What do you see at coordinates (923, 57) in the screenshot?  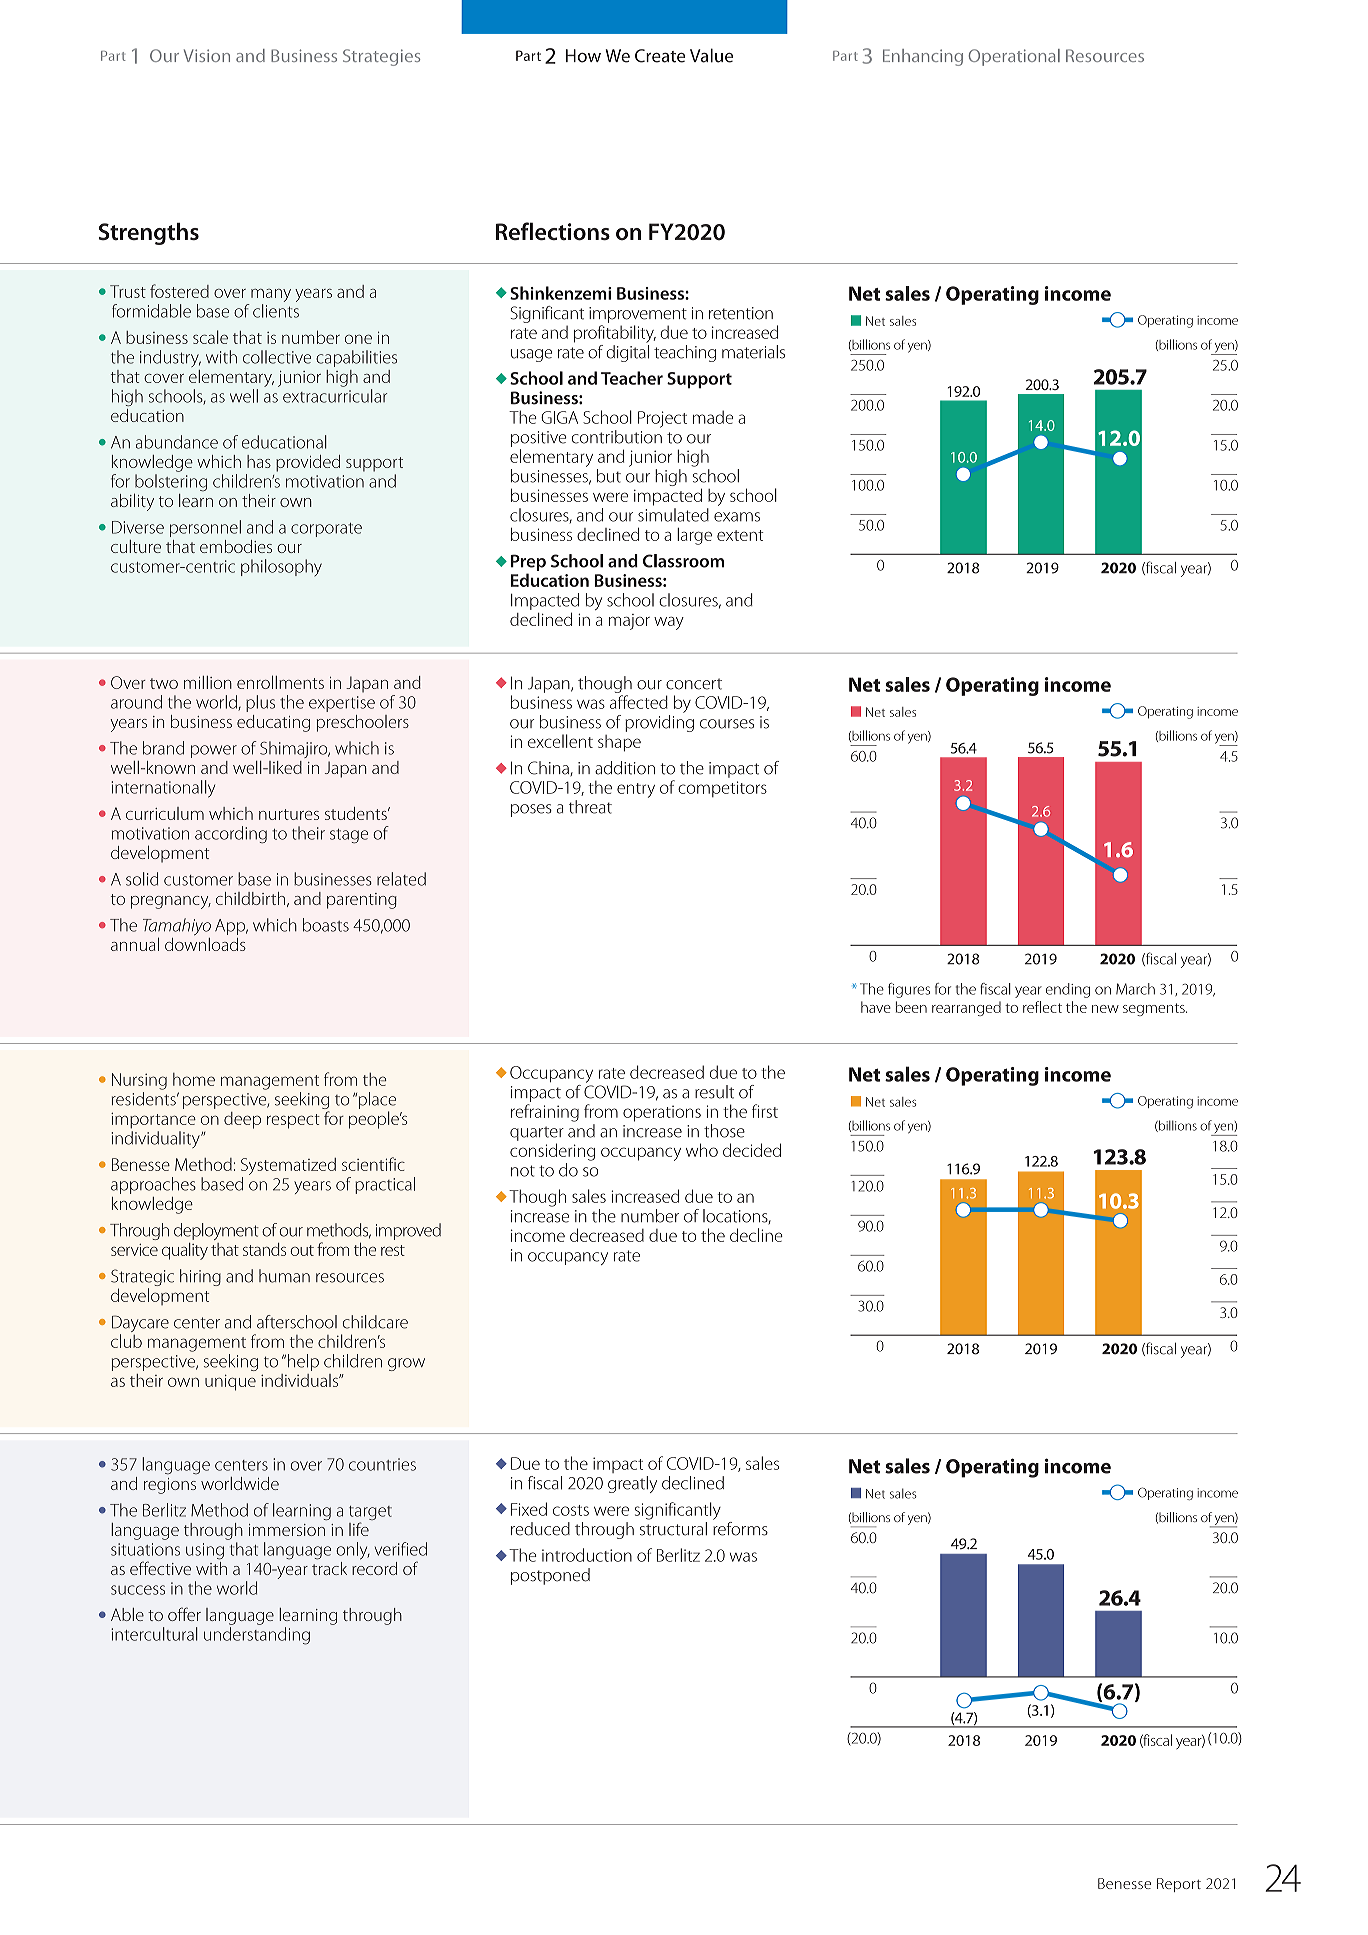 I see `Enhancing` at bounding box center [923, 57].
